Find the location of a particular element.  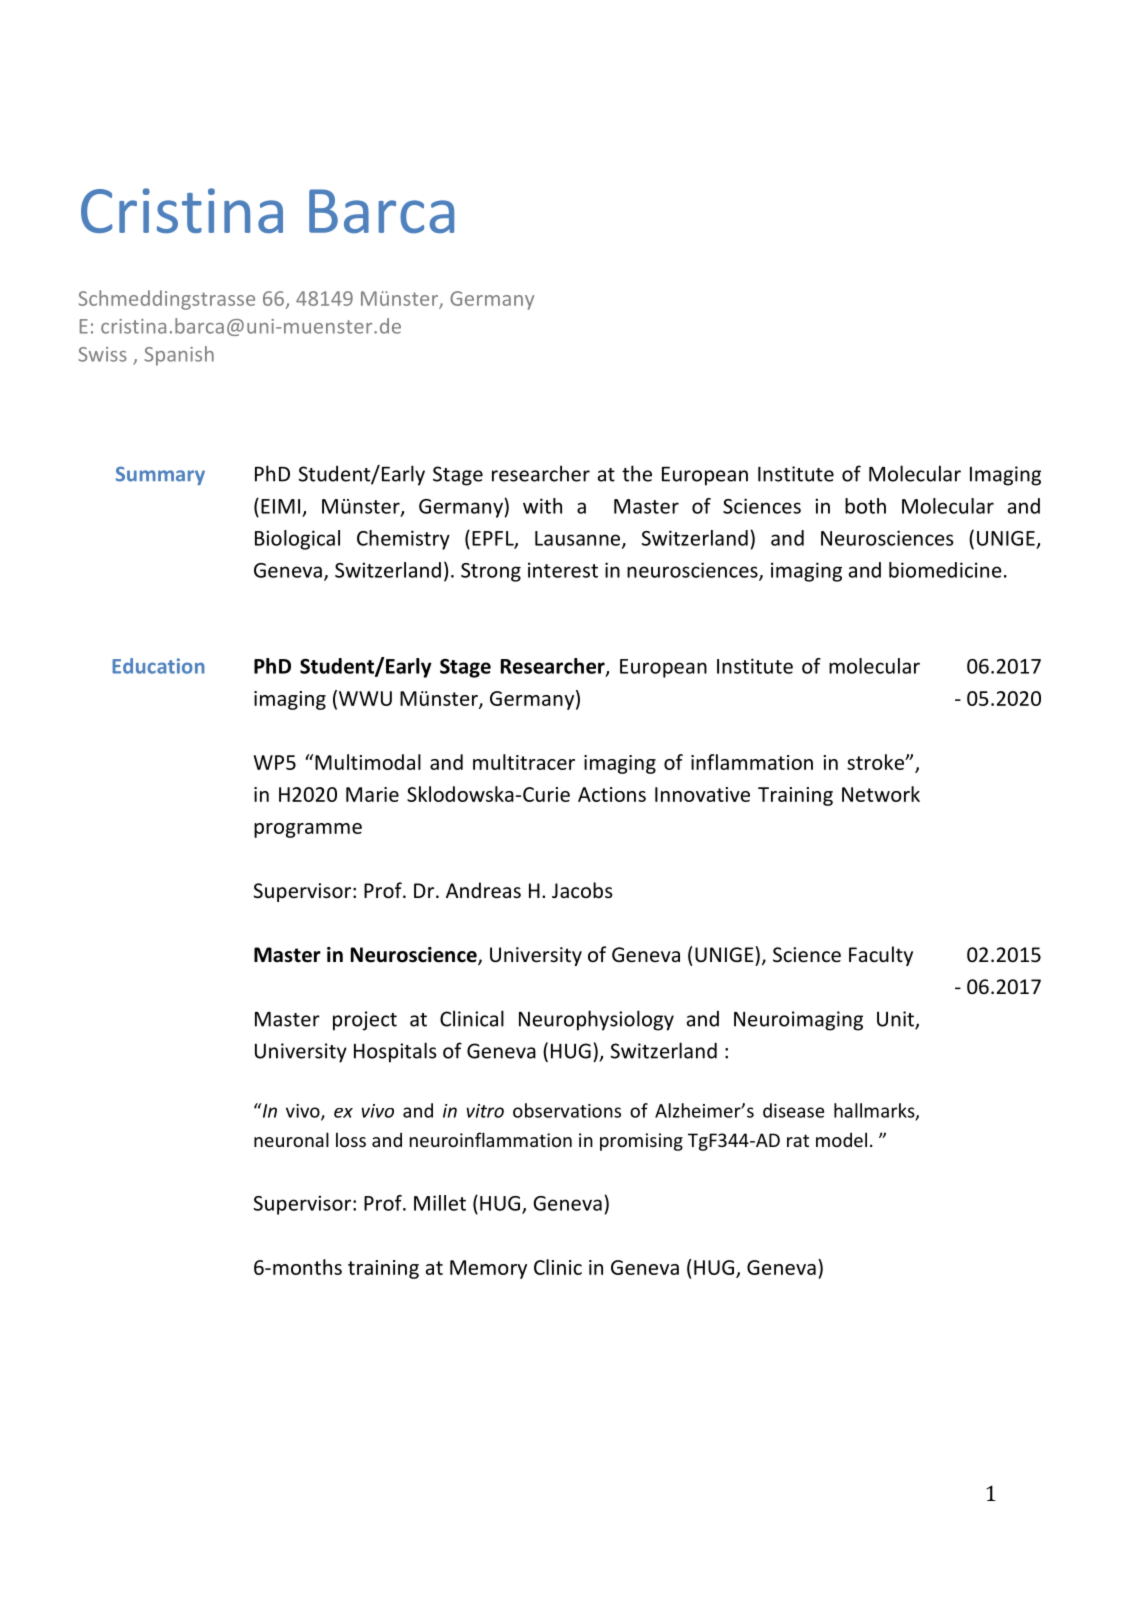

Faculty is located at coordinates (881, 956).
